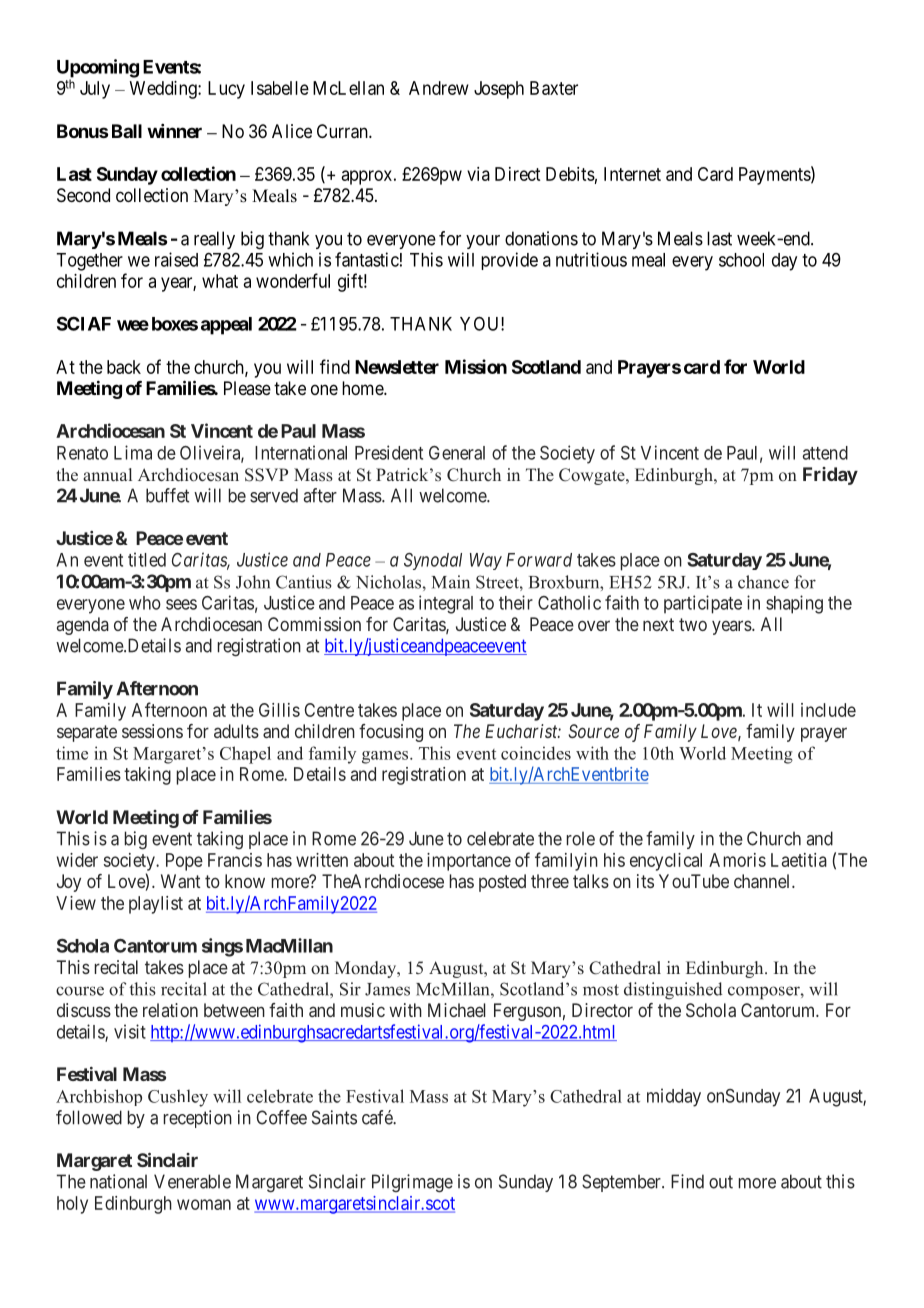 The width and height of the page is (924, 1308). Describe the element at coordinates (164, 90) in the page. I see `Wedding` at that location.
